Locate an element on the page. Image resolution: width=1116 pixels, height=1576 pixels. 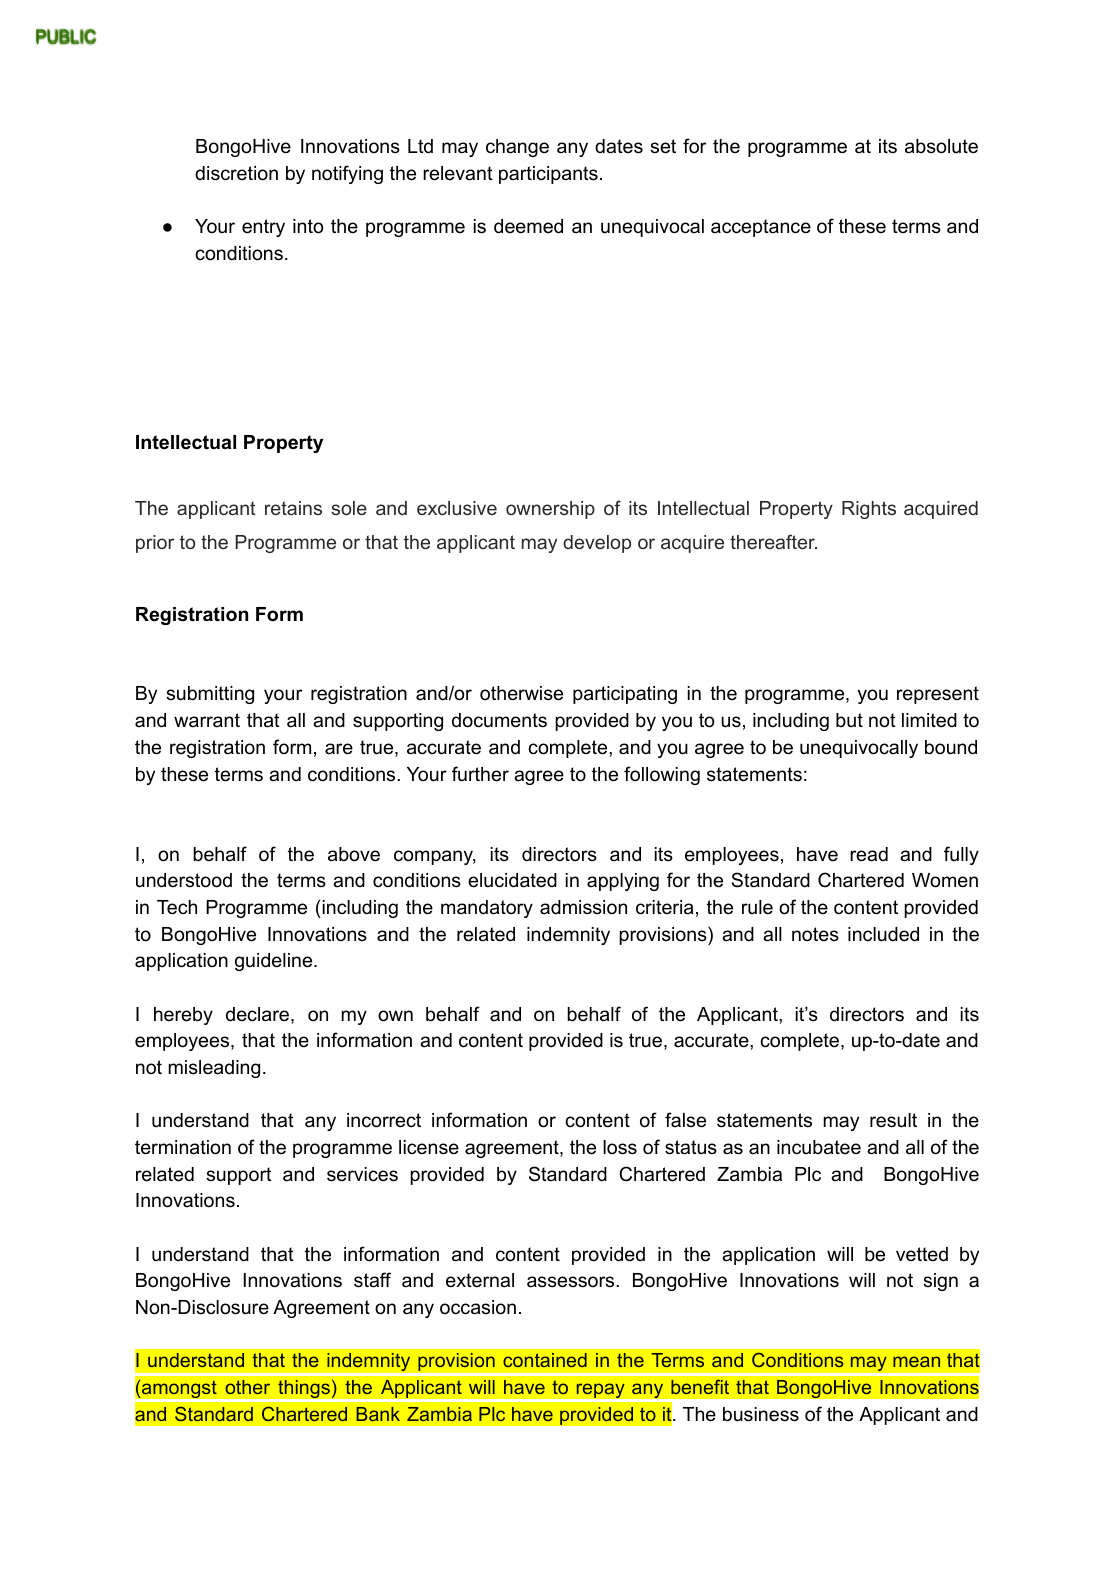
misleading is located at coordinates (214, 1069).
